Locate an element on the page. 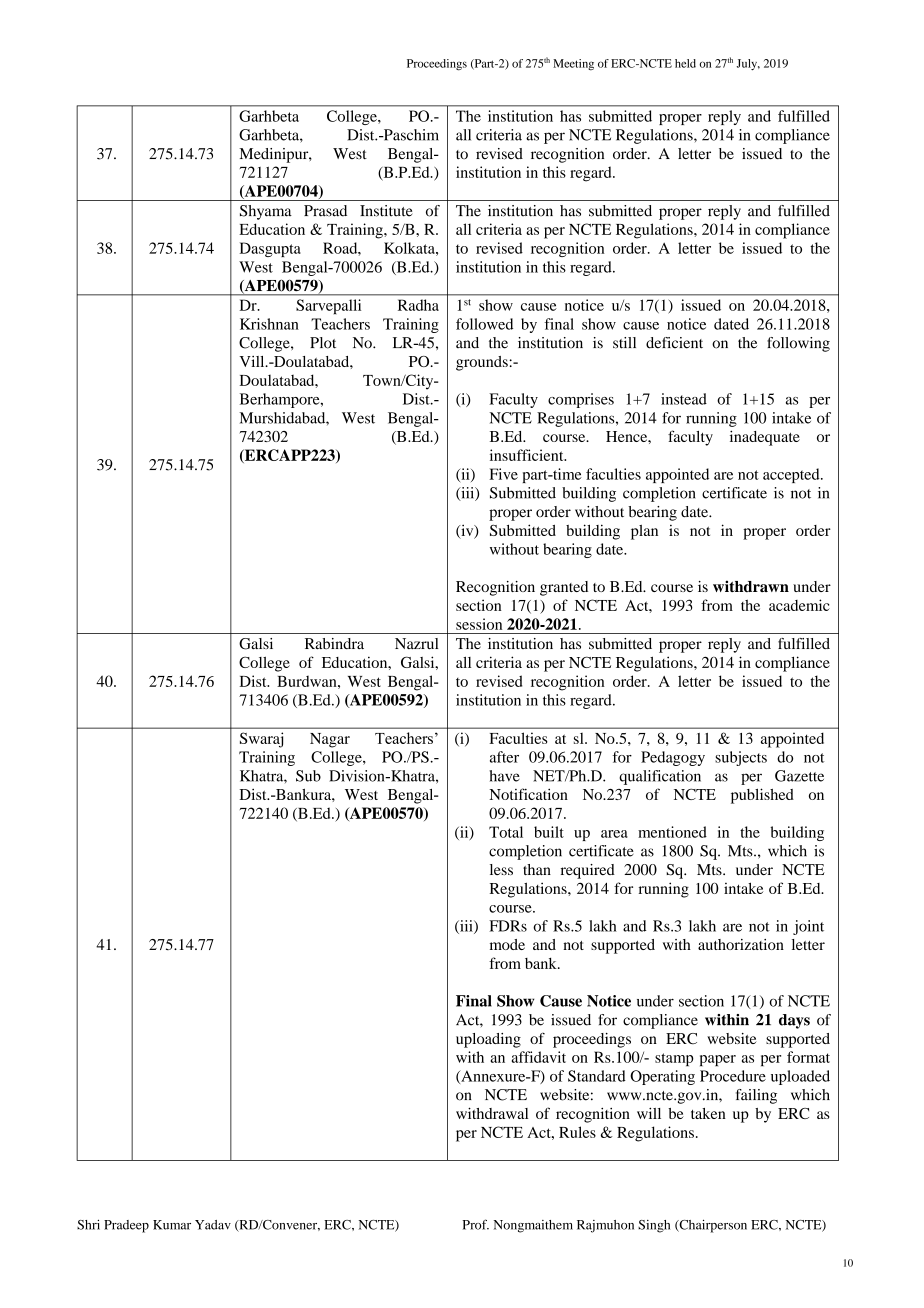 This image has height=1308, width=924. inadequate is located at coordinates (765, 438).
